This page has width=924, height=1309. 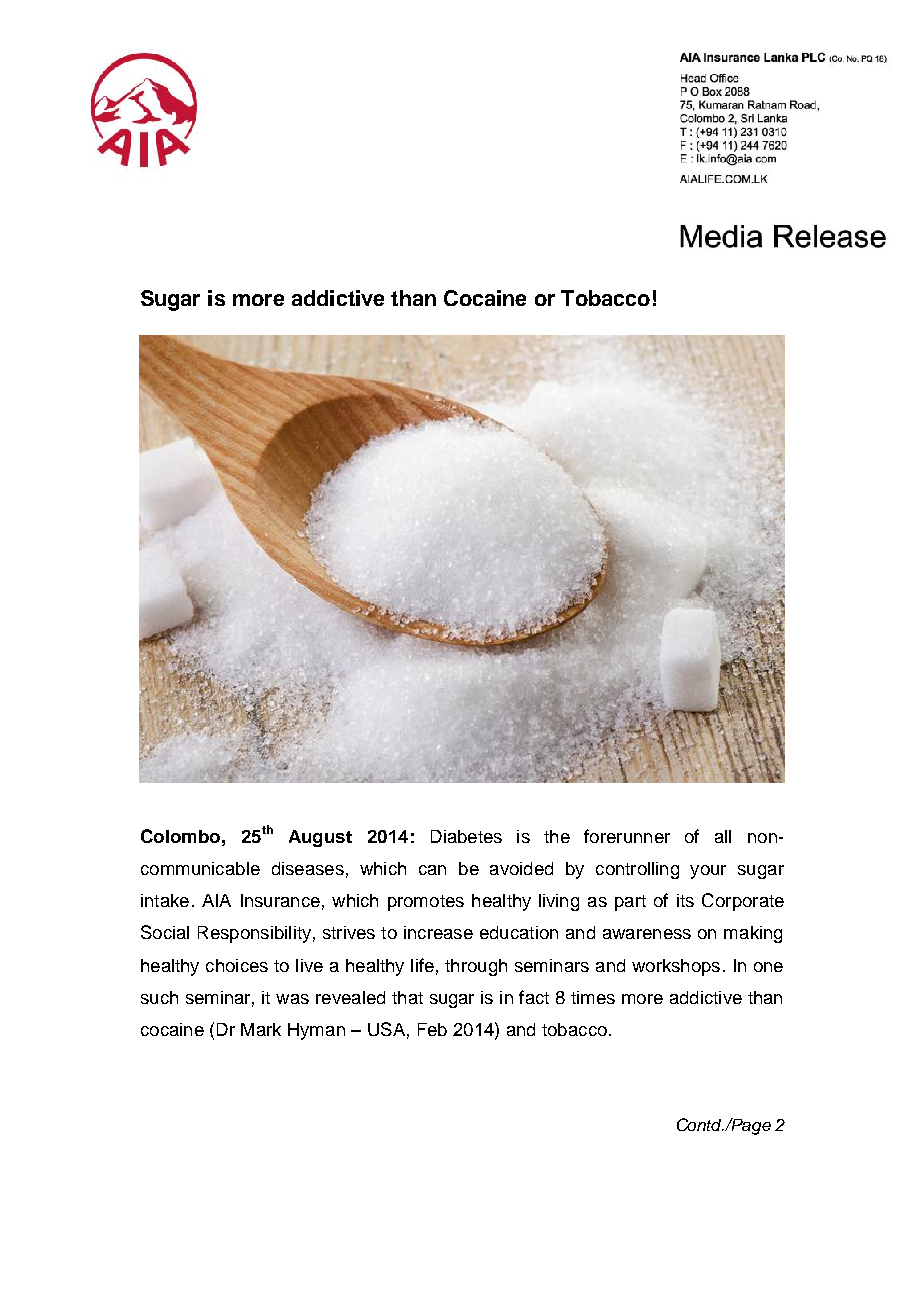 I want to click on increase, so click(x=438, y=932).
